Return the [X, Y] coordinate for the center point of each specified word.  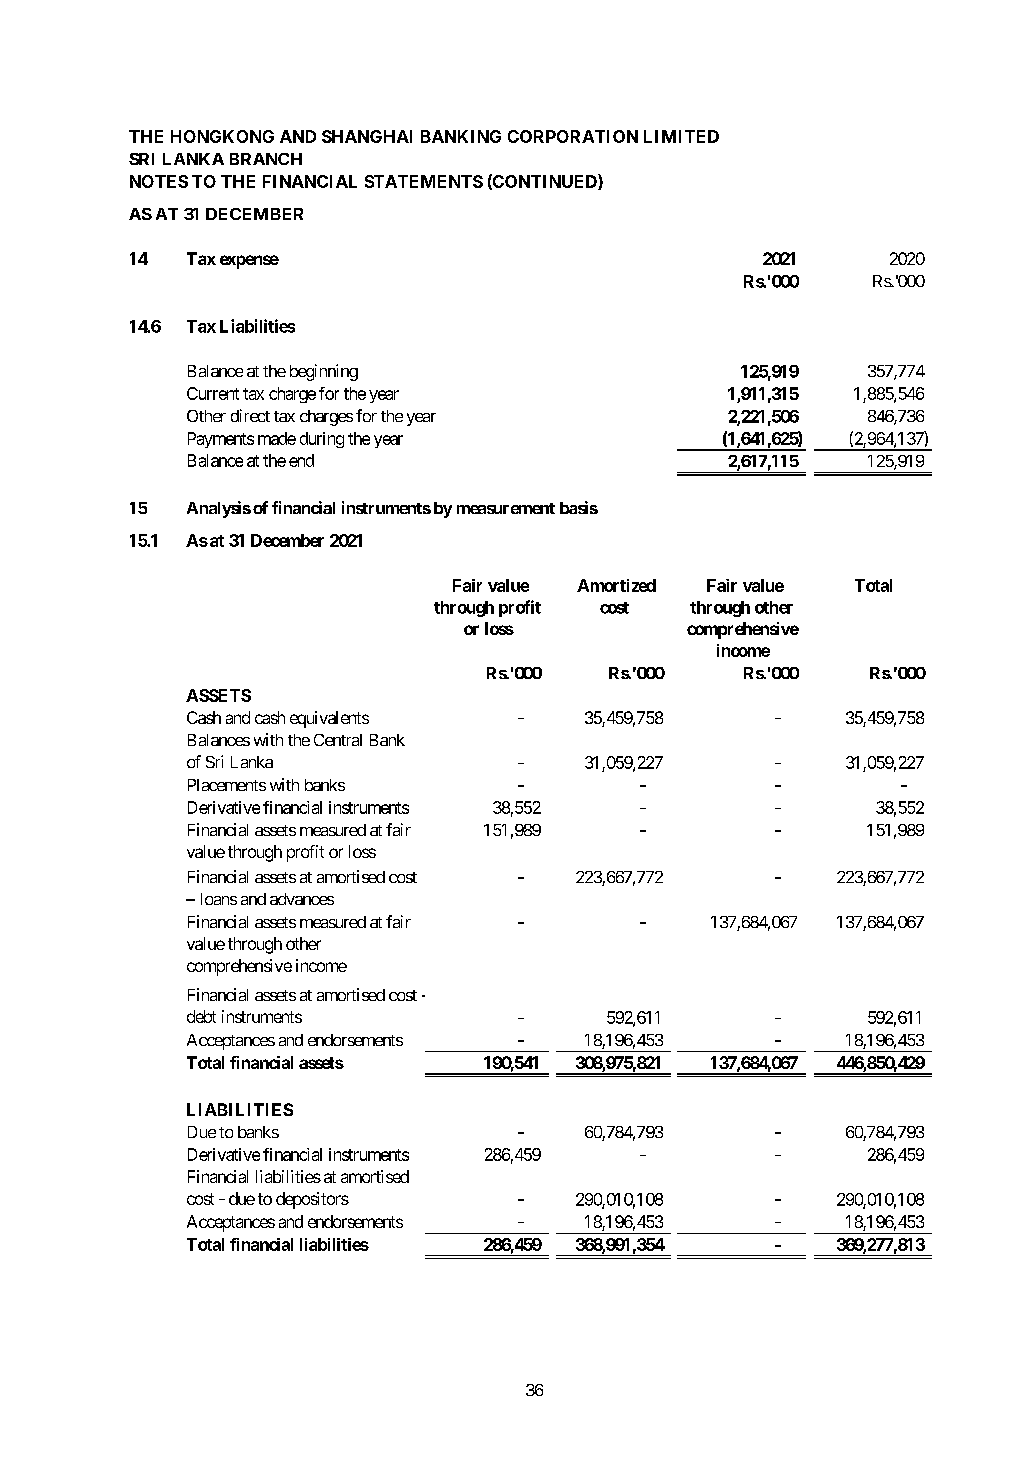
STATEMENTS [424, 181]
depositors [312, 1200]
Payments [221, 440]
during [322, 440]
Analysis [219, 509]
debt [201, 1016]
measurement [506, 508]
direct [250, 415]
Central [338, 740]
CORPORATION [573, 136]
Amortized [616, 585]
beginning [324, 372]
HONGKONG [222, 136]
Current [213, 393]
